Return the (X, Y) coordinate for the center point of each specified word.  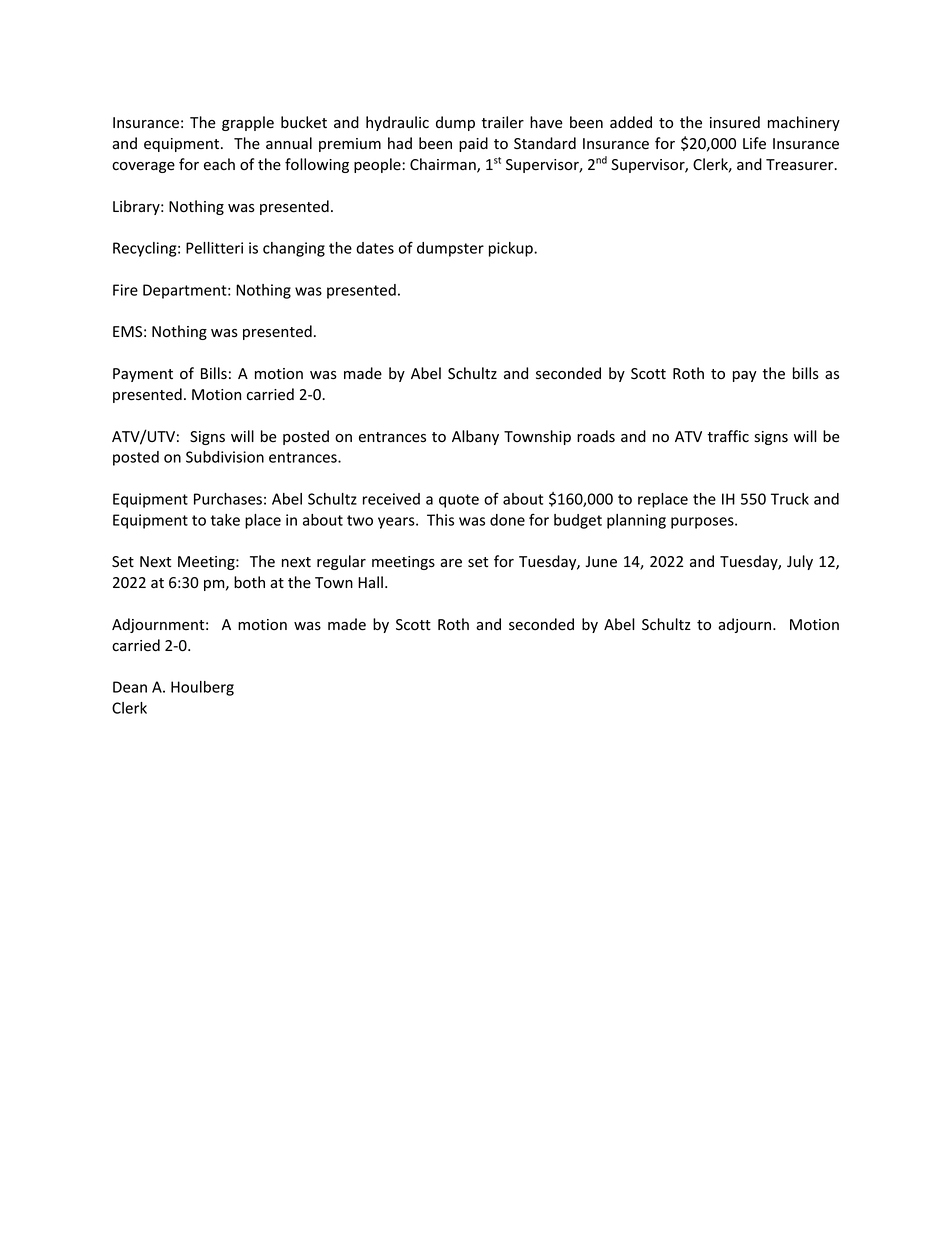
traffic (728, 436)
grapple (248, 123)
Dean (130, 687)
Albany (475, 437)
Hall (370, 582)
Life (754, 143)
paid (473, 144)
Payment (143, 375)
